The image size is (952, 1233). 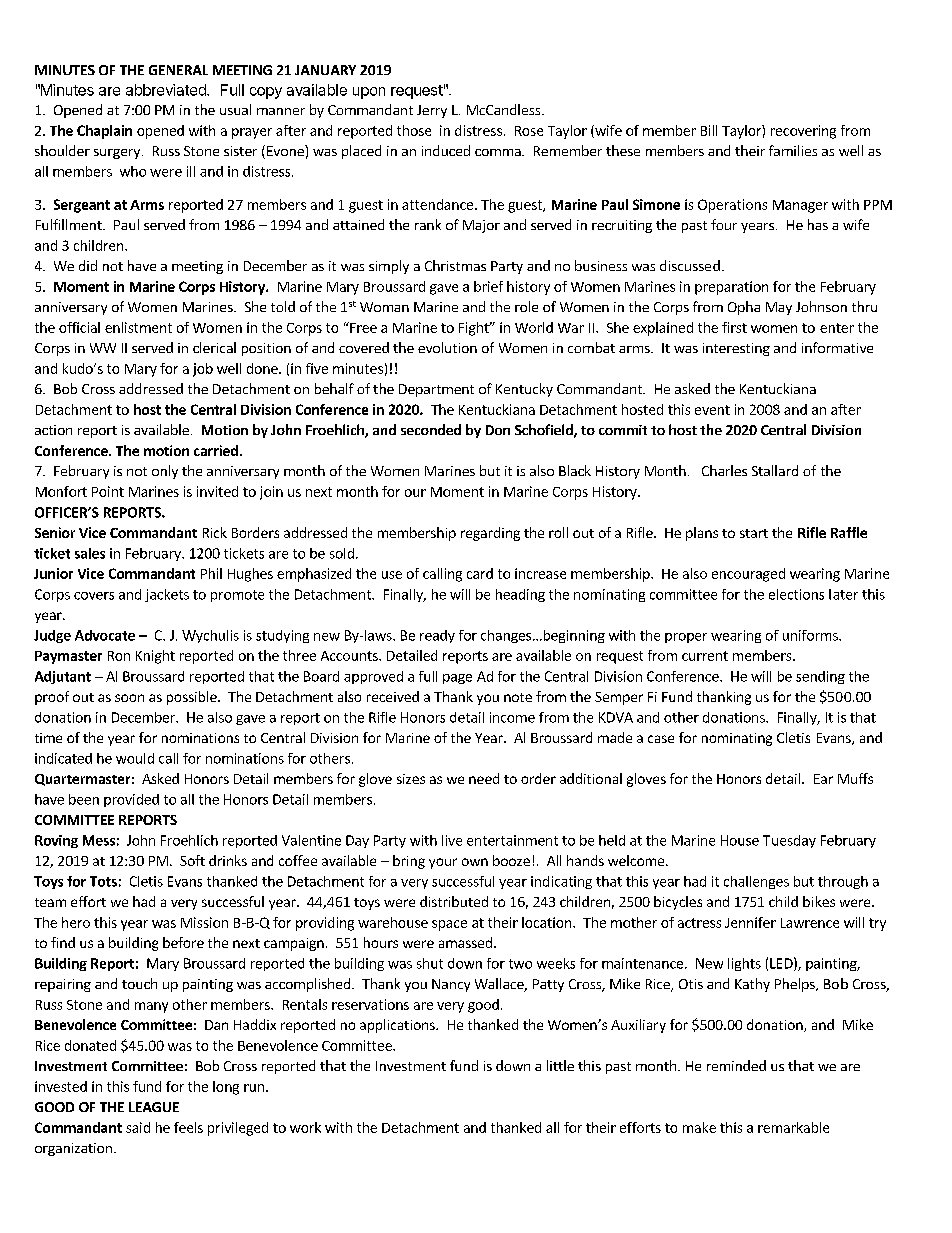 I want to click on Jerry, so click(x=432, y=111).
